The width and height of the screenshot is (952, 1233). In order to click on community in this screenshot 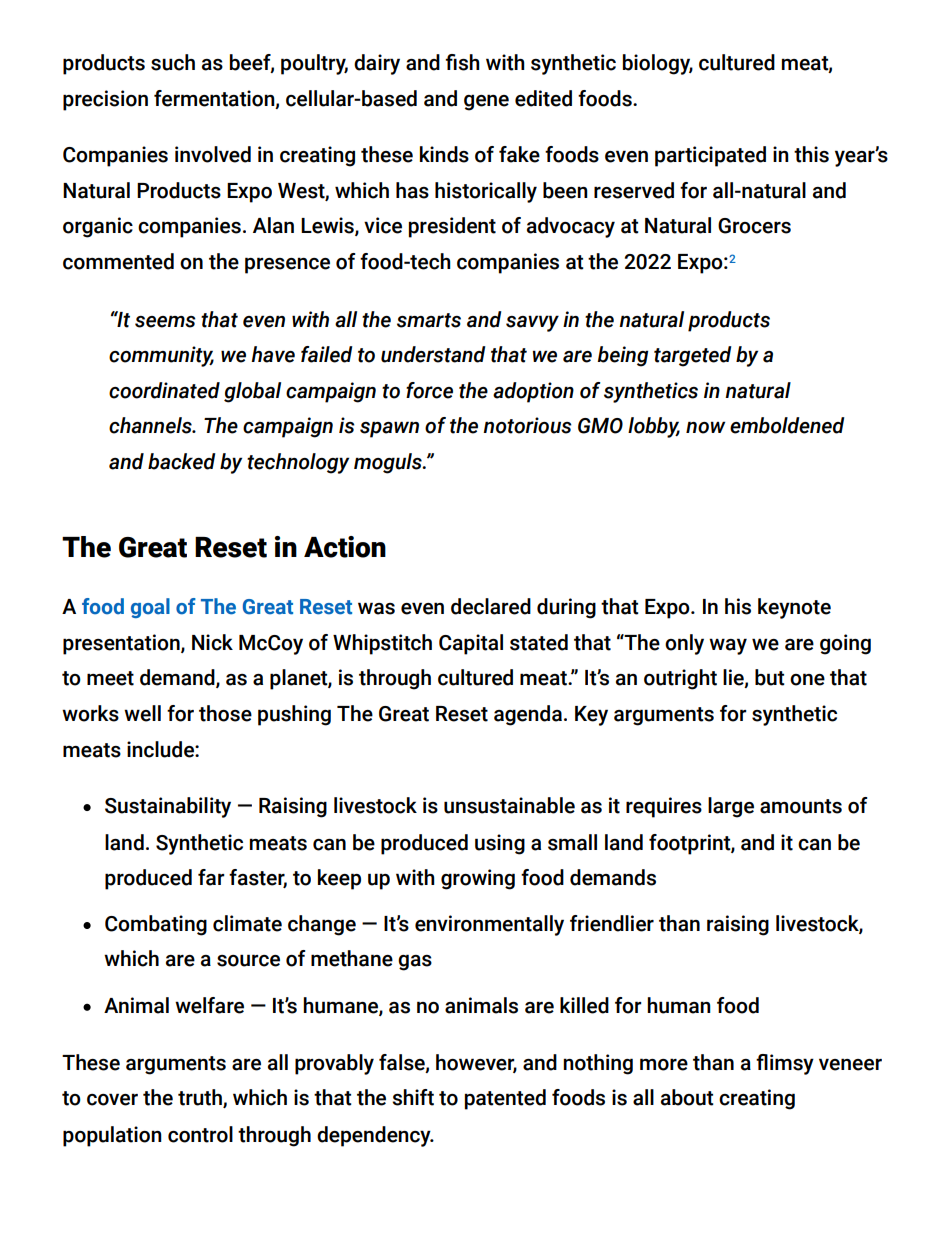, I will do `click(161, 356)`.
